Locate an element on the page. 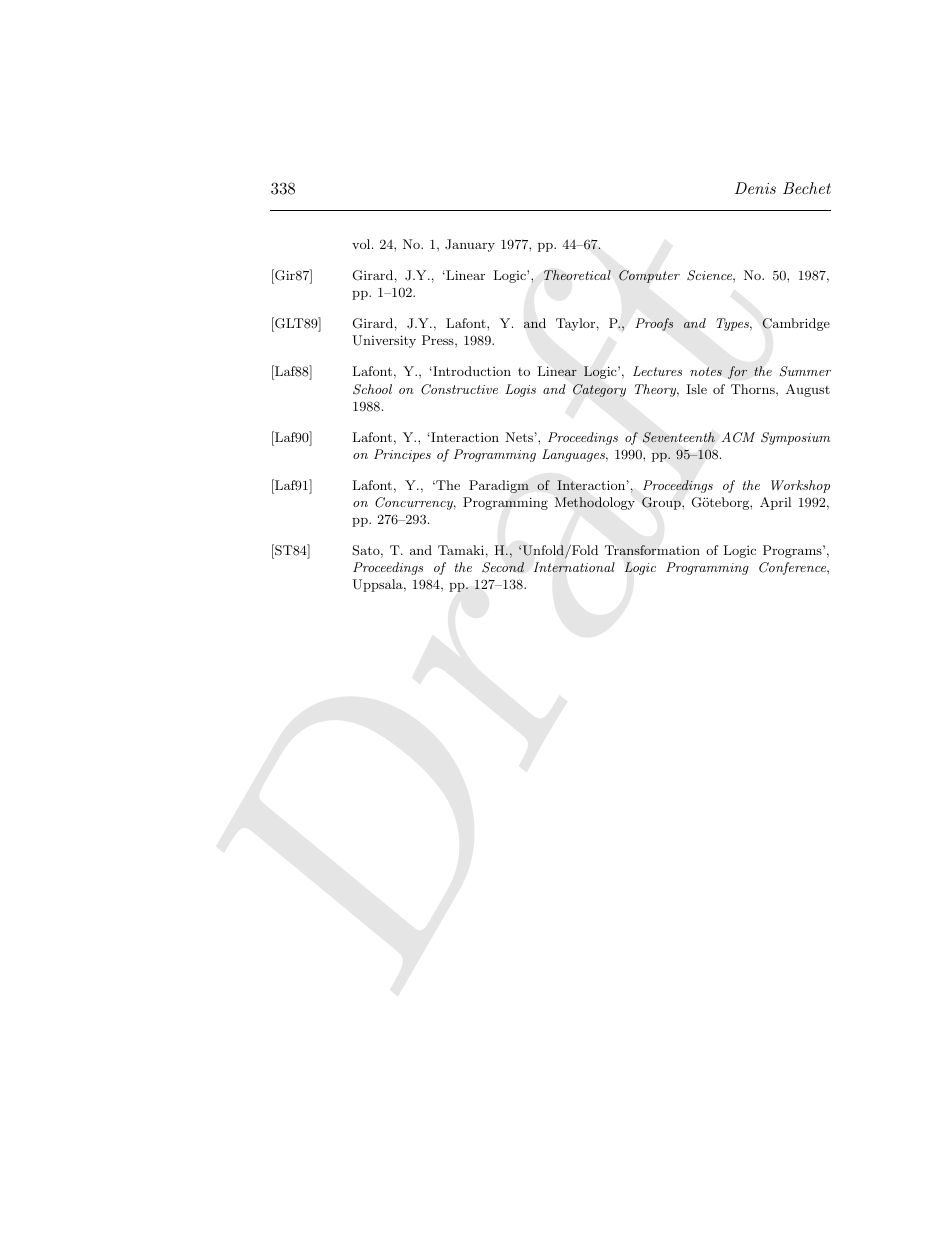 The width and height of the document is (952, 1233). vol is located at coordinates (362, 244).
